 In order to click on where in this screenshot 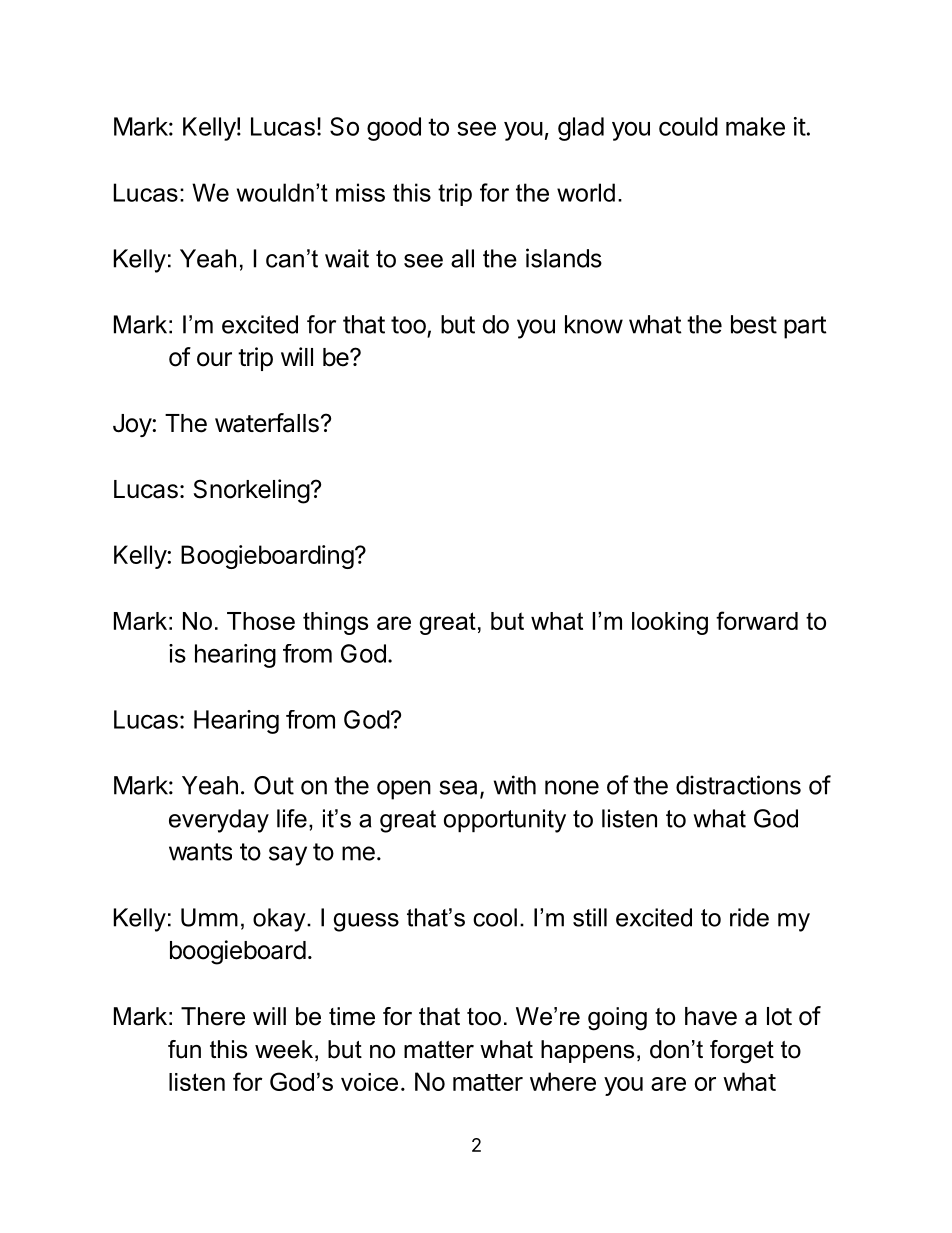, I will do `click(563, 1081)`.
